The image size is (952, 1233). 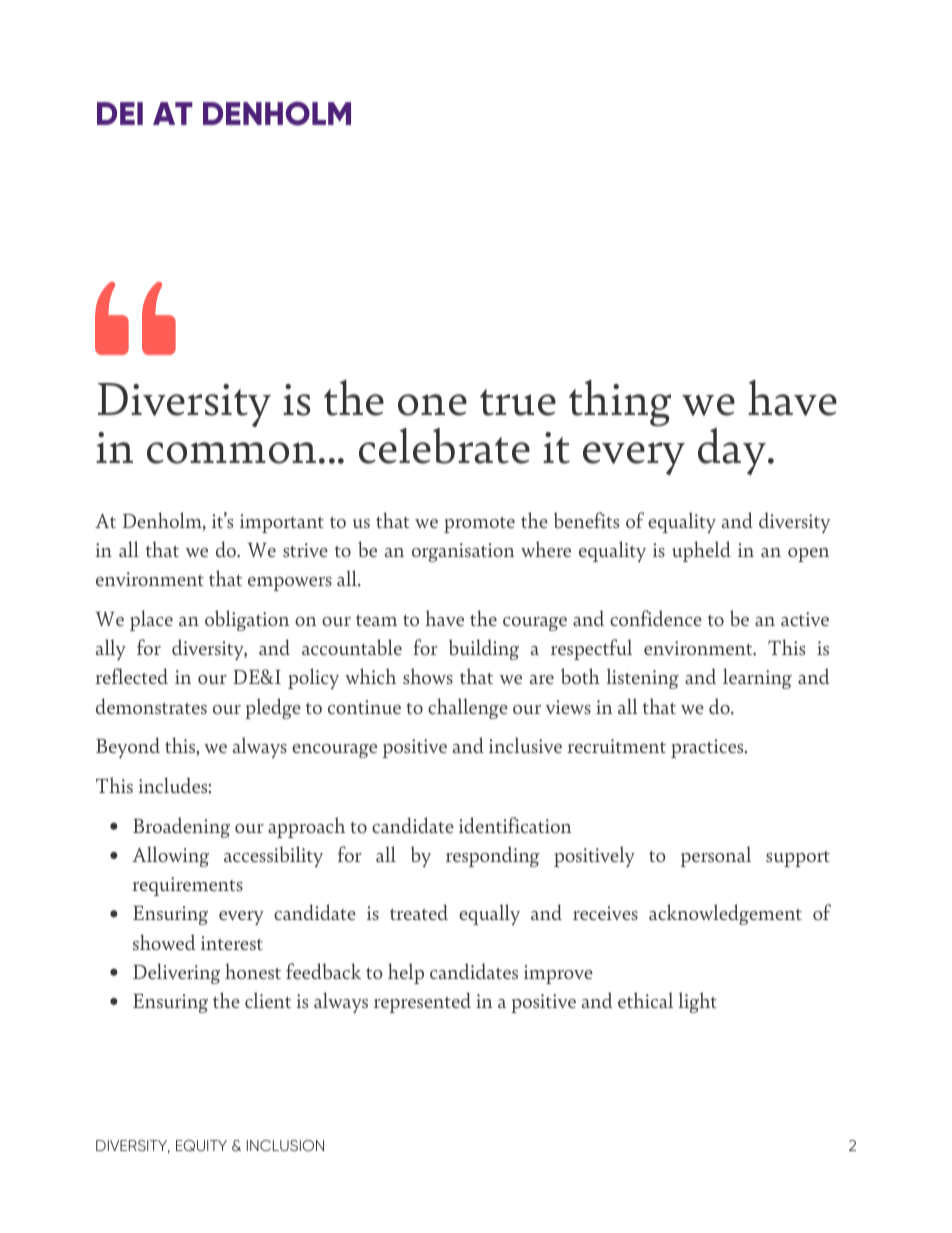 I want to click on DEI, so click(x=120, y=113).
